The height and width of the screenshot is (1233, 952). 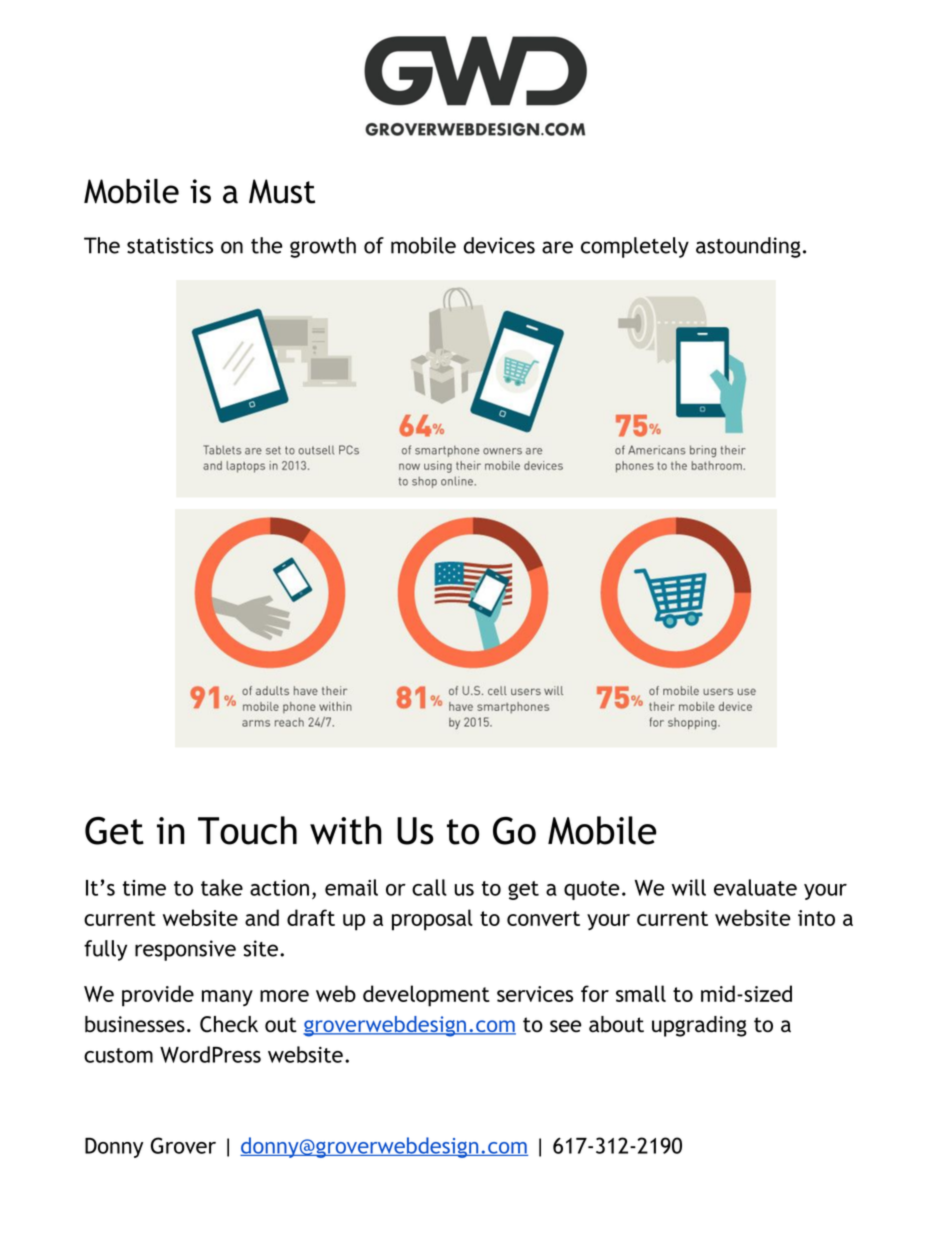 What do you see at coordinates (748, 247) in the screenshot?
I see `astounding` at bounding box center [748, 247].
